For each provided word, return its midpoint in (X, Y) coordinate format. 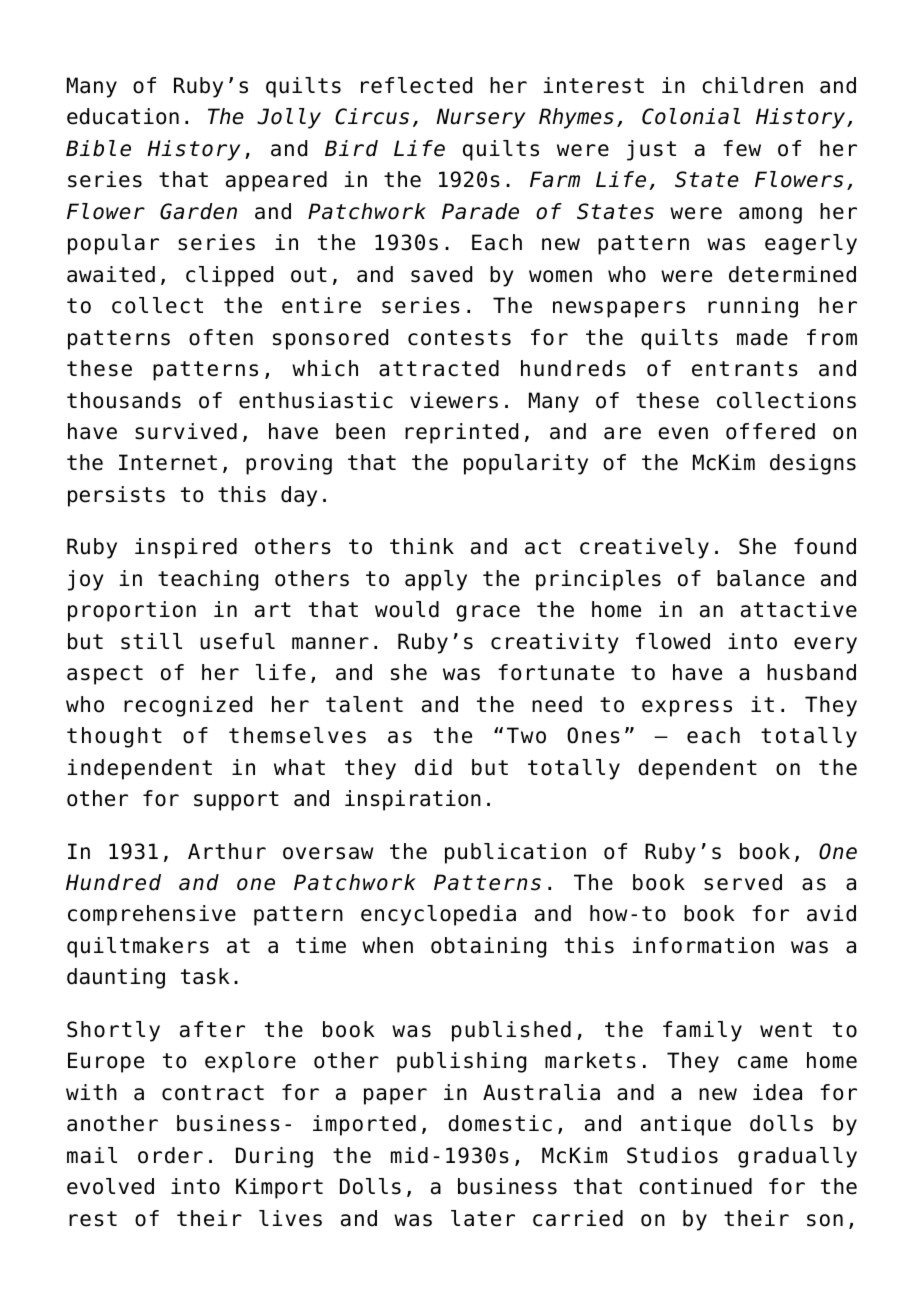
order (170, 1155)
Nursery (480, 118)
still (151, 641)
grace (488, 613)
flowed (673, 641)
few (742, 148)
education (123, 116)
